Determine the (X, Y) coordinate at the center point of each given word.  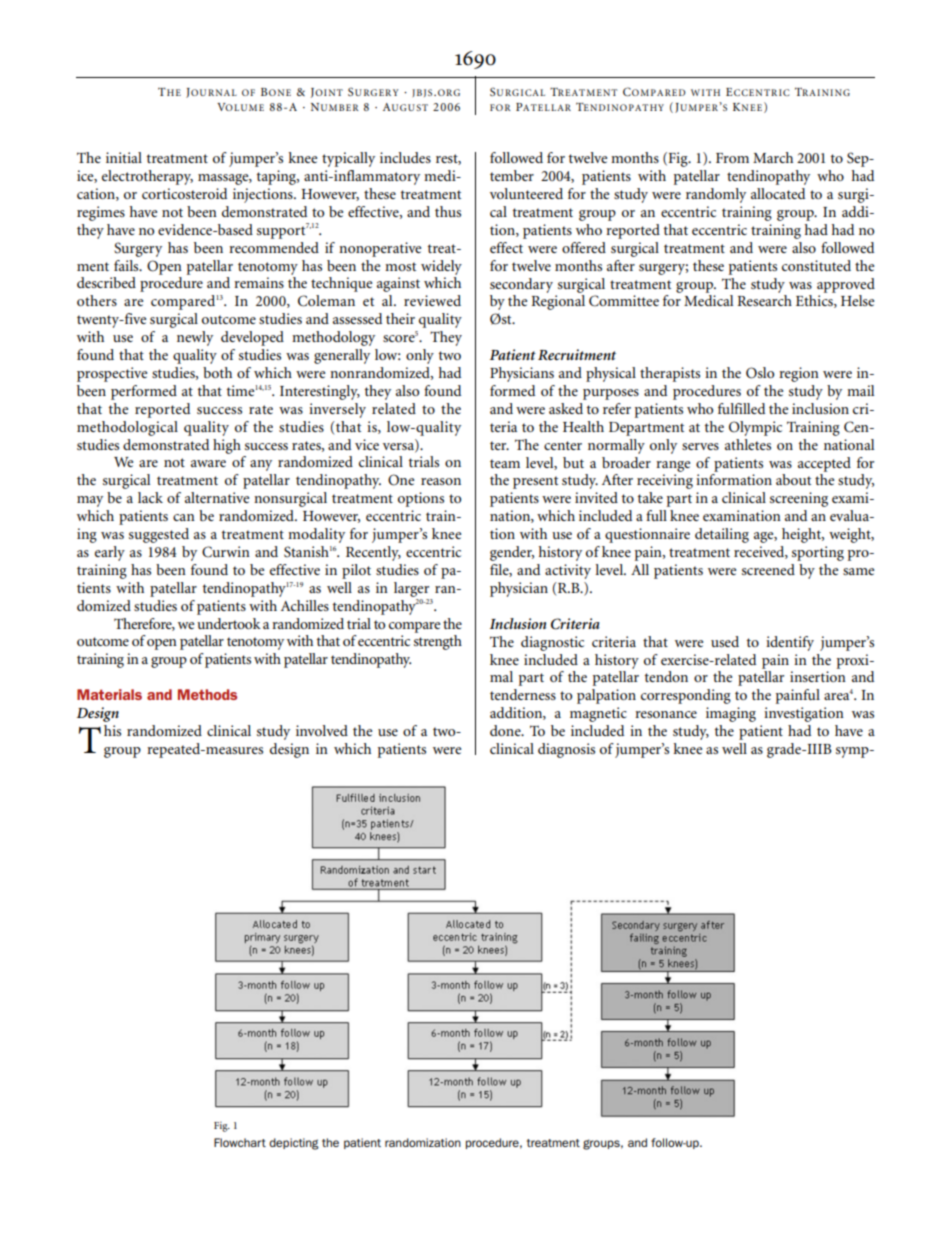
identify (790, 643)
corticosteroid (184, 193)
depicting (294, 1144)
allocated (778, 193)
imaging (731, 714)
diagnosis (566, 750)
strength (438, 642)
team (505, 463)
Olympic (755, 428)
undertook (229, 623)
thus (448, 211)
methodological (127, 428)
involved (322, 730)
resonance (666, 714)
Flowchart (240, 1142)
